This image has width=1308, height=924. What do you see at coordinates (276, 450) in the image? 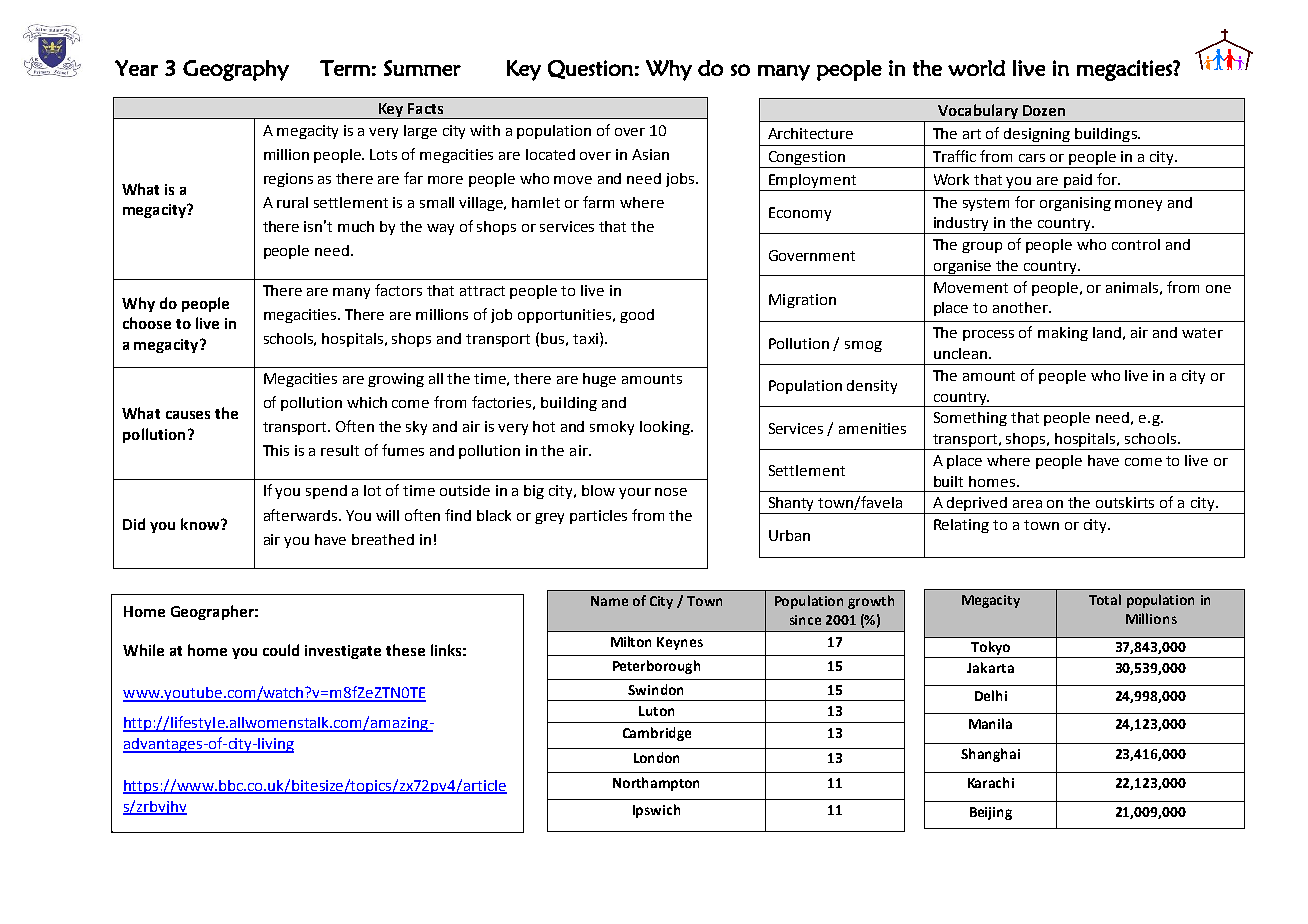
I see `This` at bounding box center [276, 450].
